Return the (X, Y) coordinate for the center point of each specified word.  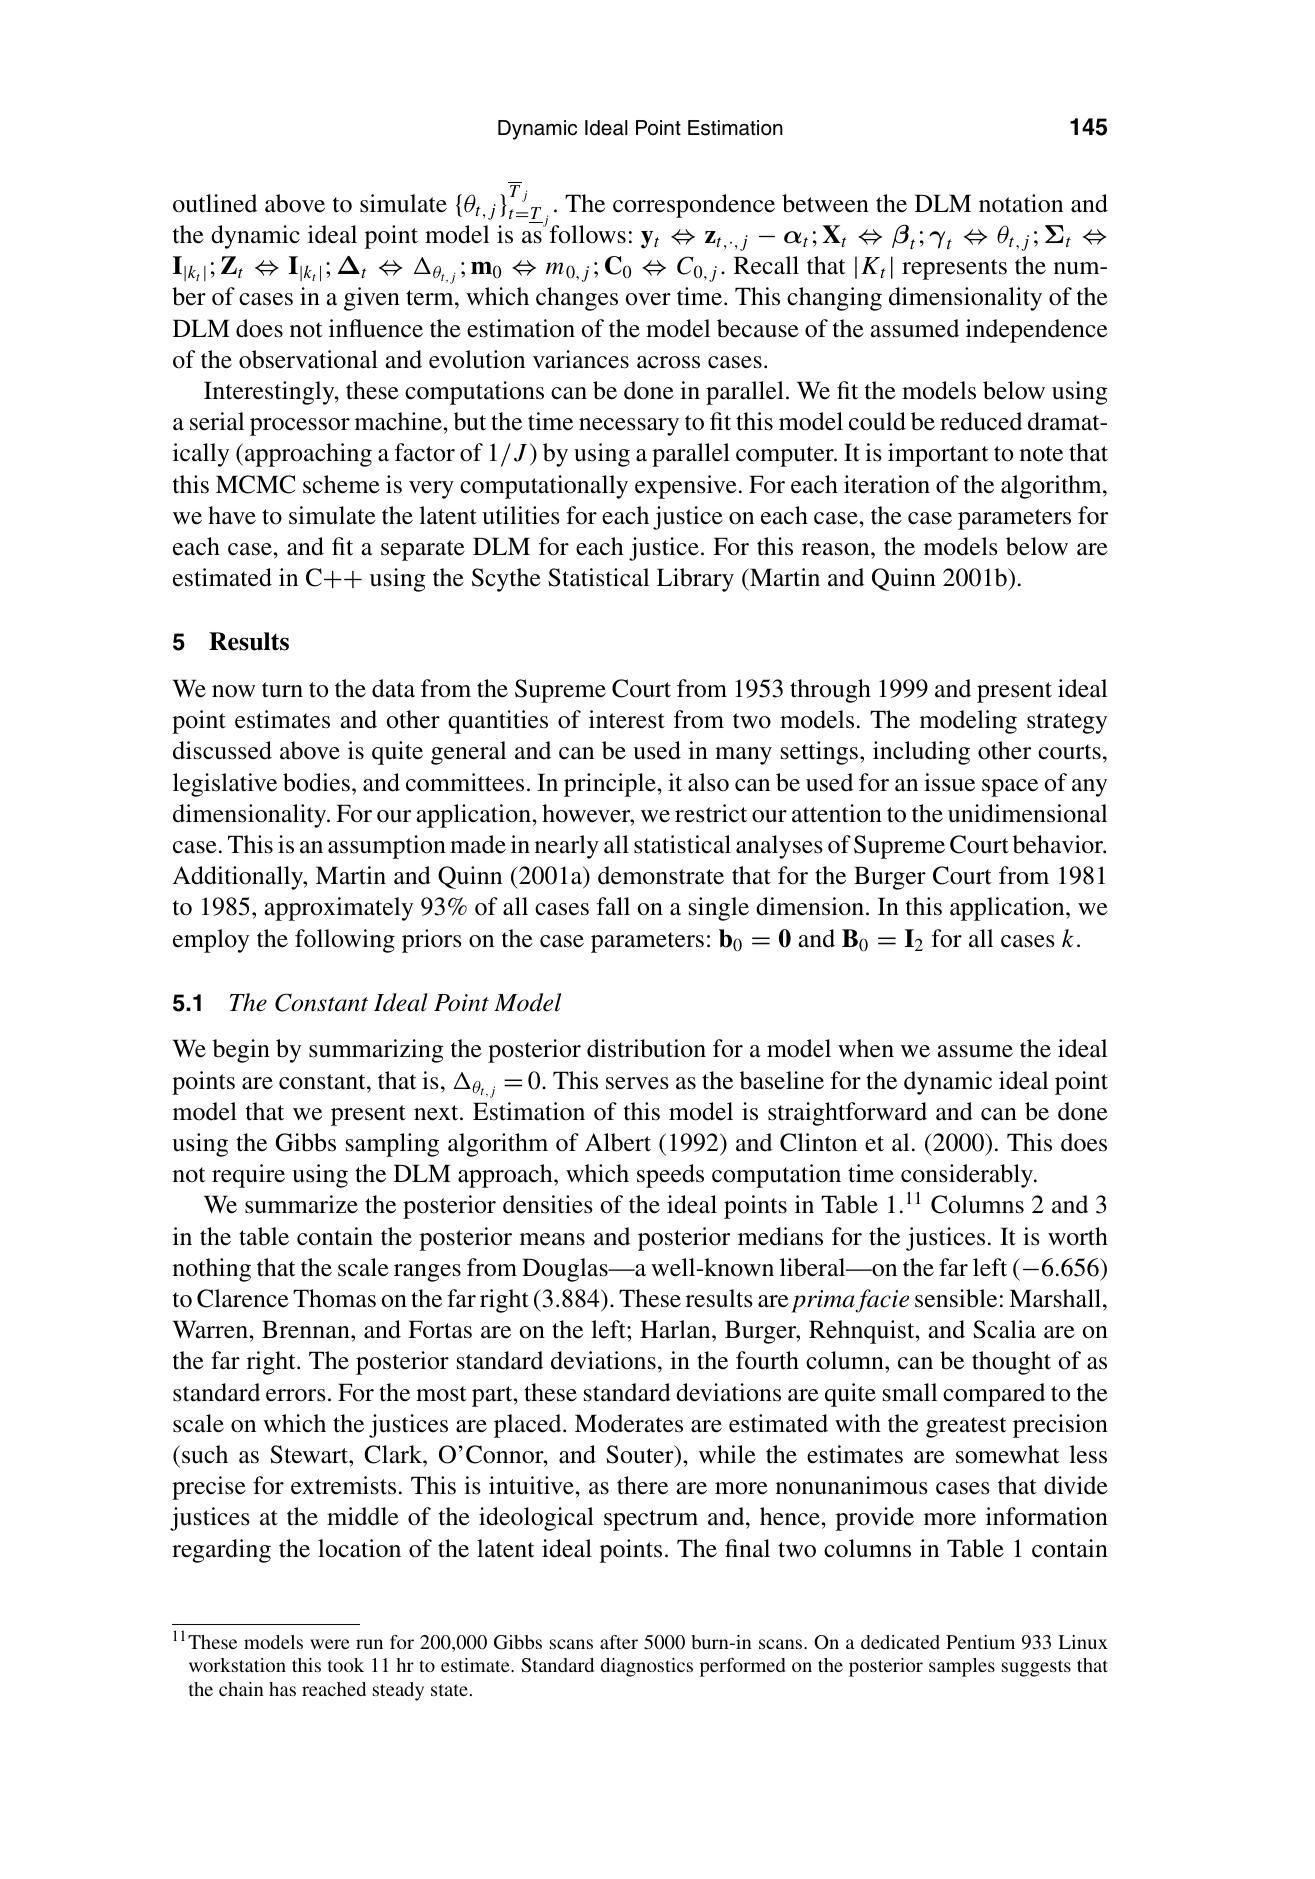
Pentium (980, 1642)
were (330, 1644)
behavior (1059, 844)
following (345, 941)
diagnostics (647, 1667)
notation (1021, 203)
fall (613, 906)
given (372, 299)
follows (588, 234)
